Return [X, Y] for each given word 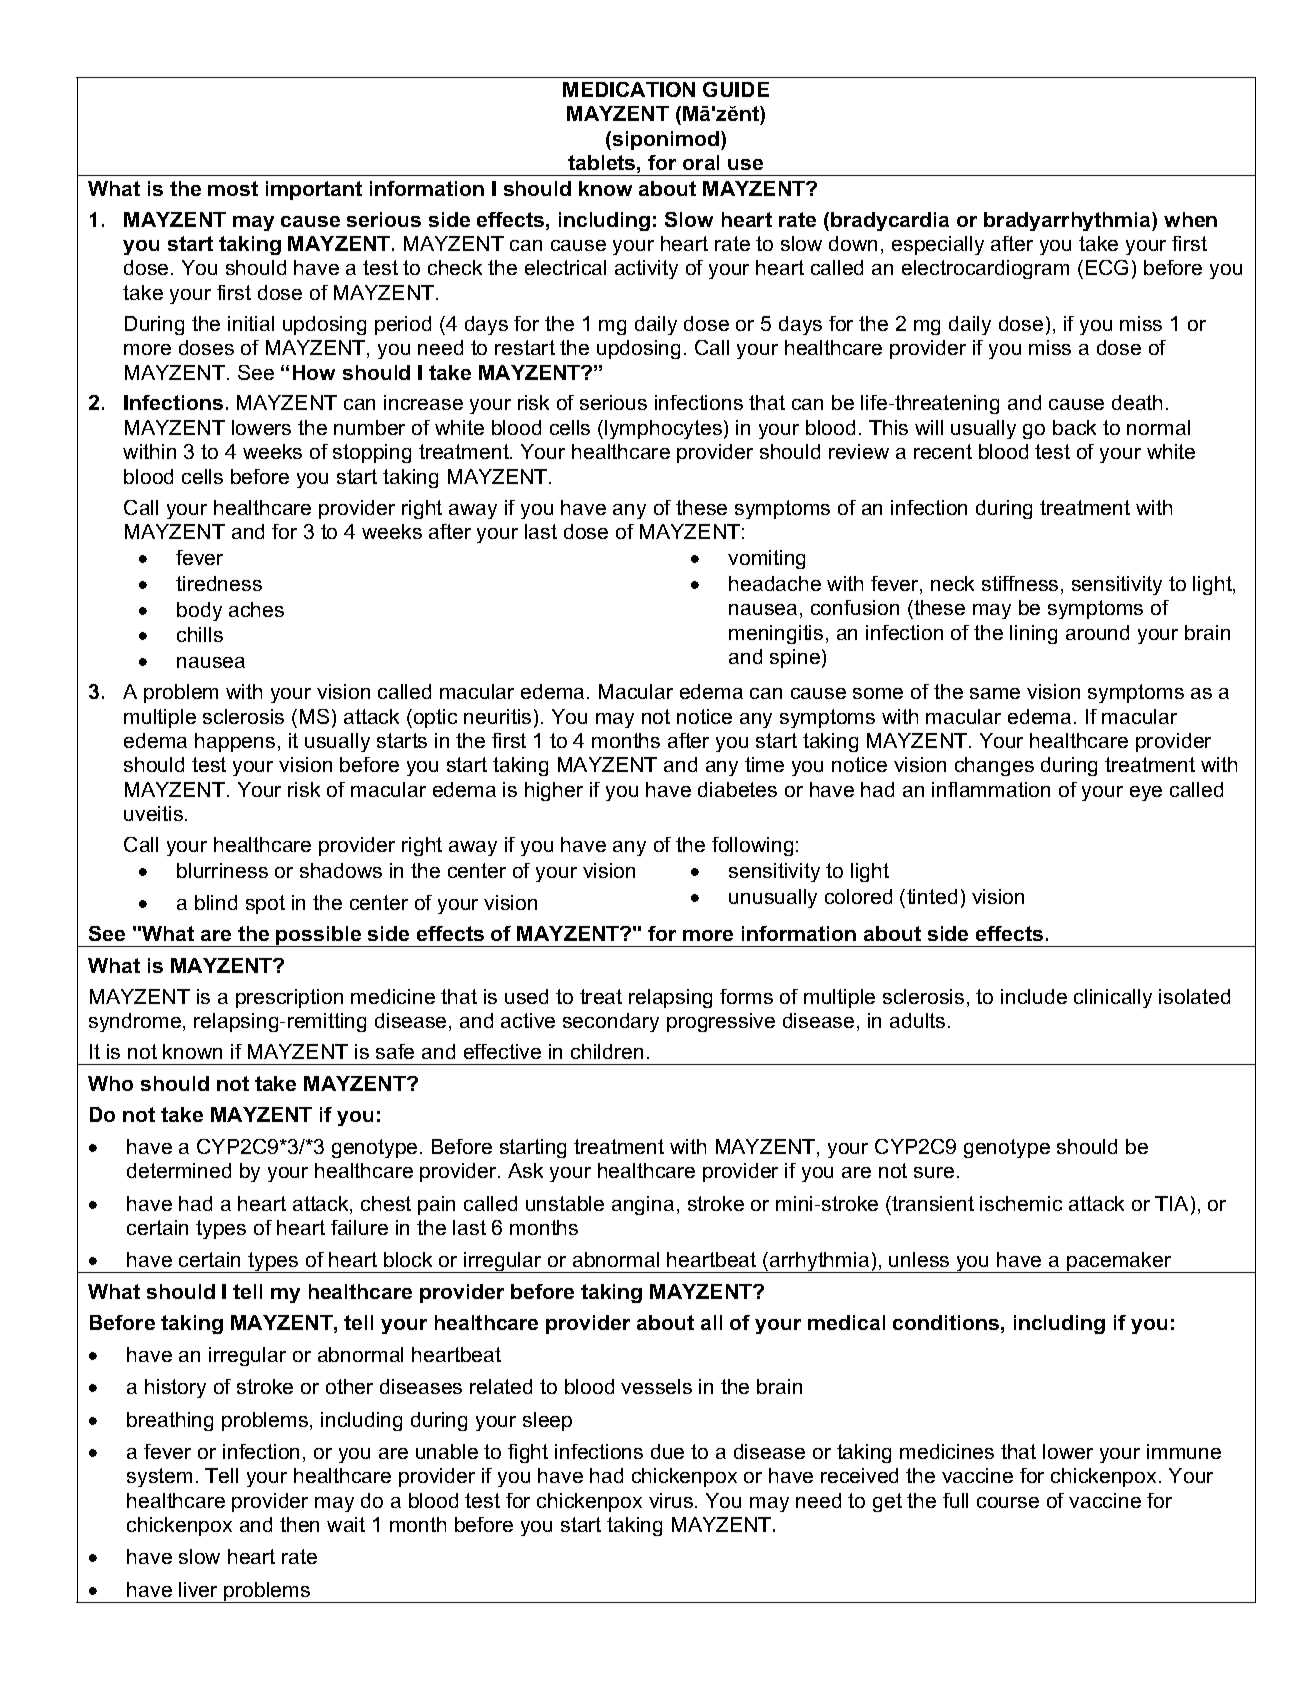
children [607, 1051]
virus [672, 1500]
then [299, 1524]
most [233, 188]
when [1190, 219]
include [1034, 996]
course [1008, 1502]
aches [256, 609]
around [1097, 632]
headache [775, 583]
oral [701, 162]
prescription [289, 998]
